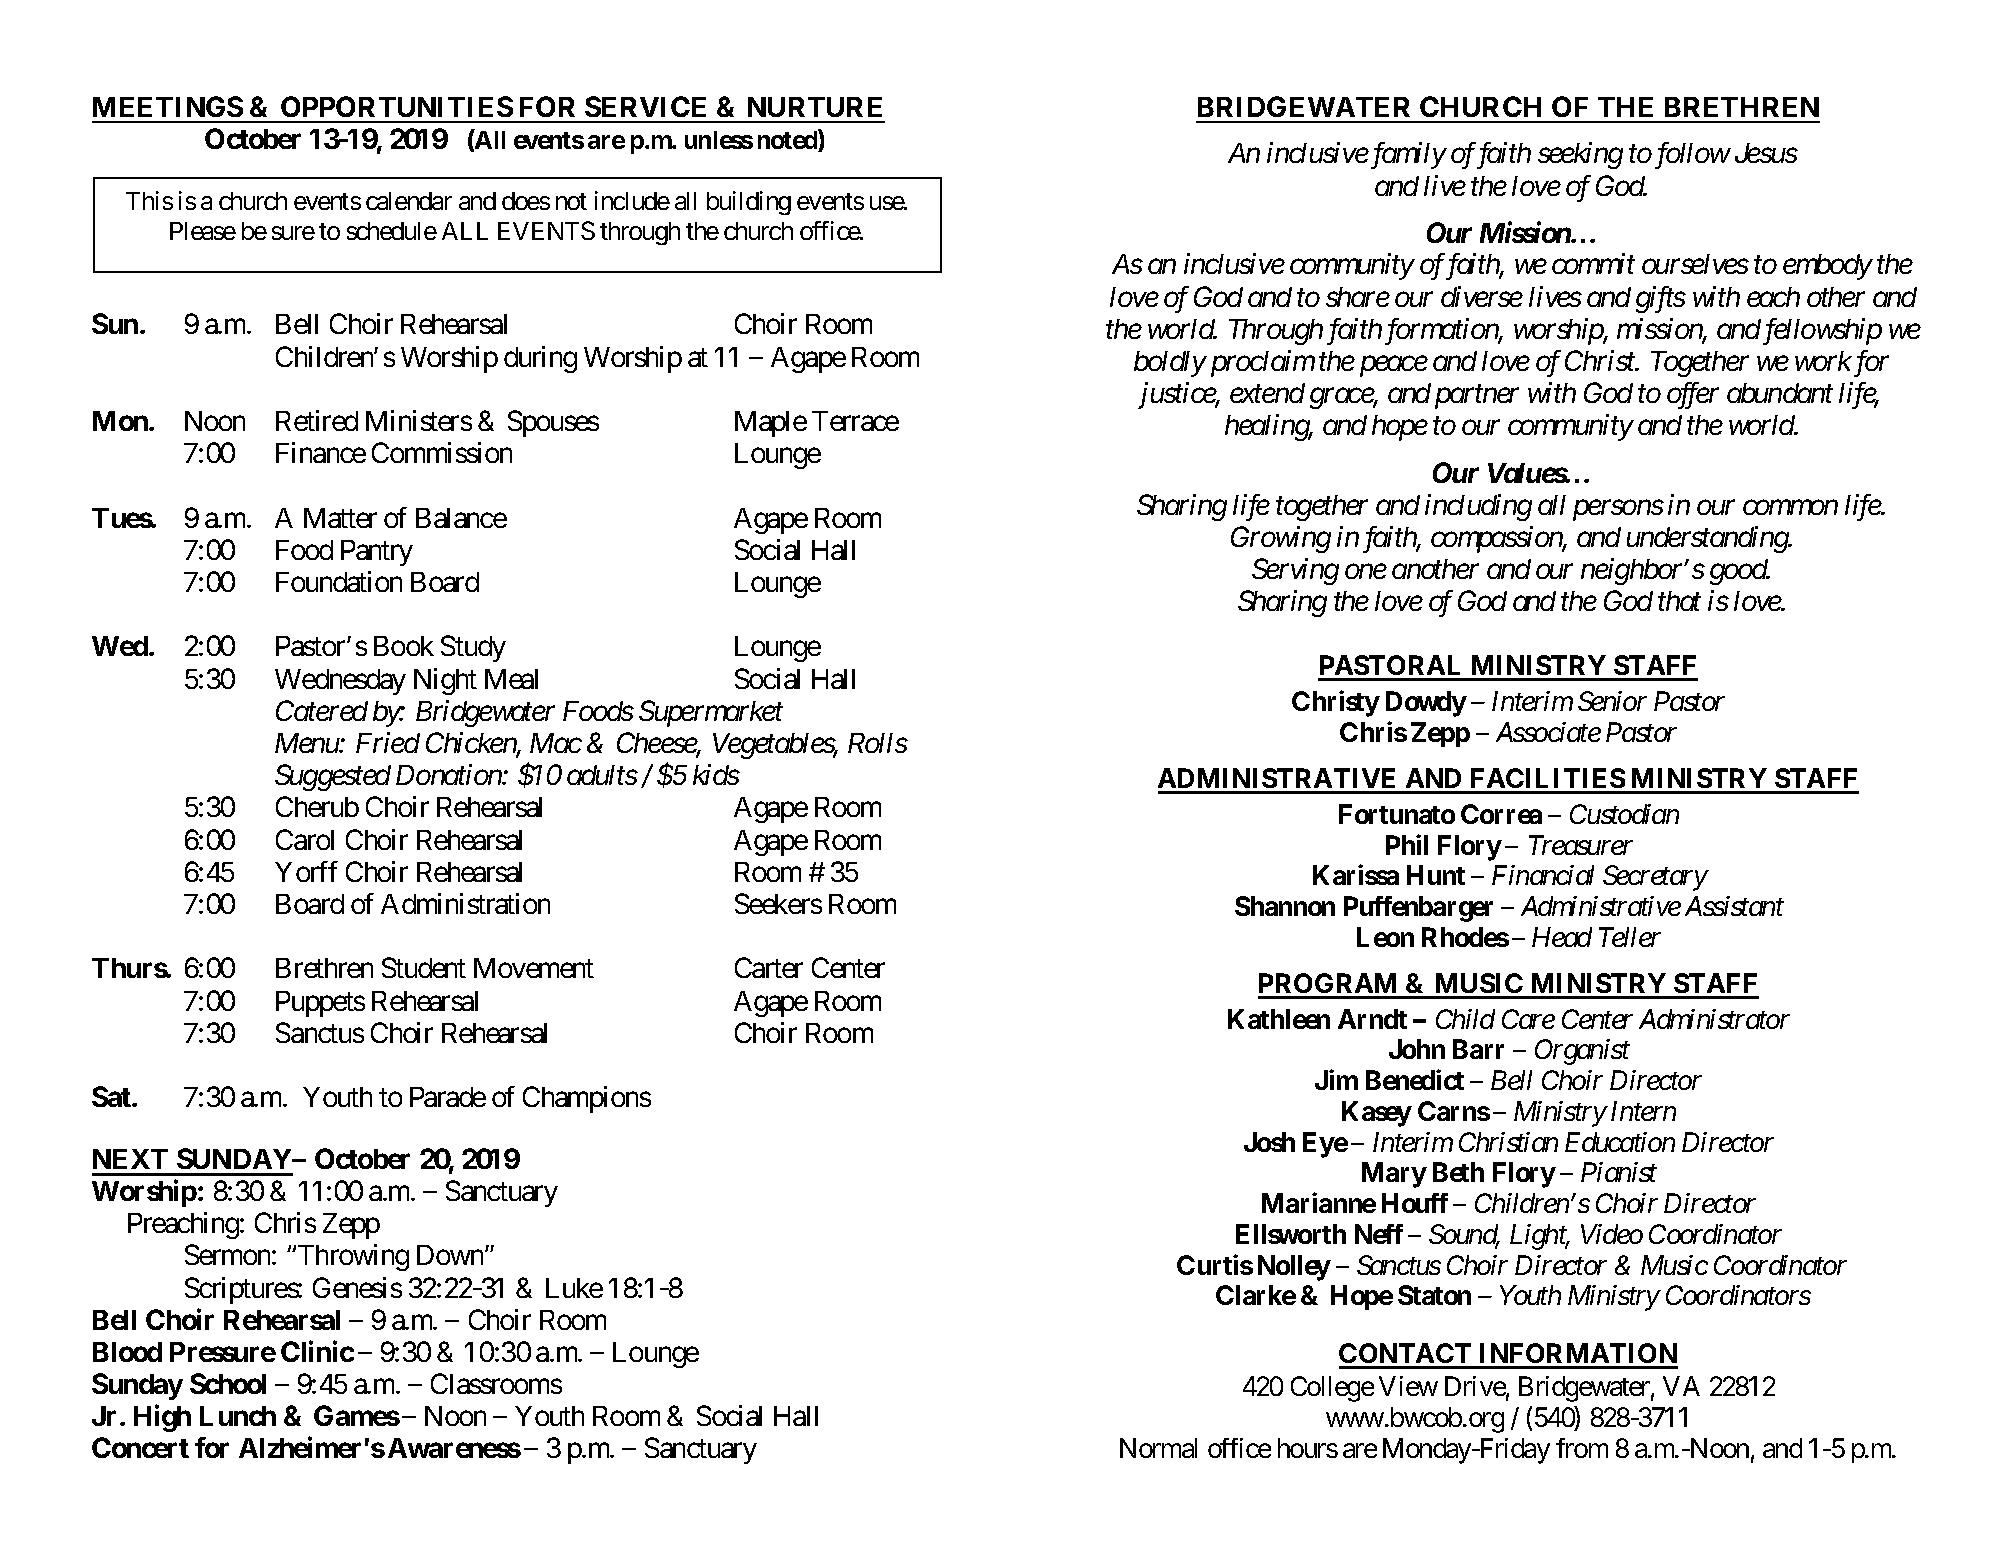 The width and height of the image is (2016, 1558). What do you see at coordinates (1714, 1019) in the image?
I see `Administrator` at bounding box center [1714, 1019].
